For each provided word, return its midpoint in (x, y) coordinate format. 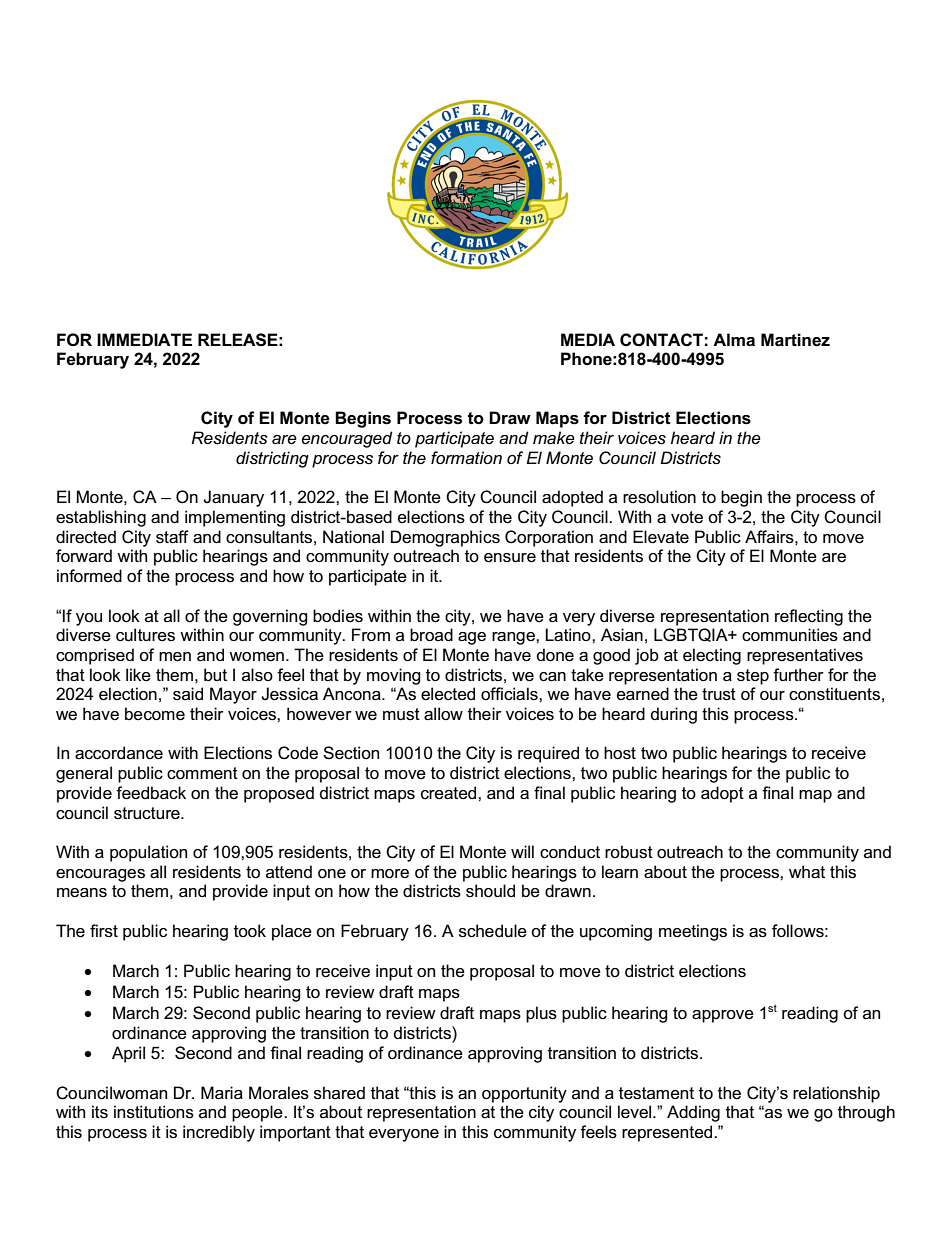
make (554, 438)
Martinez (795, 339)
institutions (154, 1112)
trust (719, 694)
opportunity (524, 1094)
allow (443, 714)
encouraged (347, 439)
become (155, 714)
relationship (836, 1094)
